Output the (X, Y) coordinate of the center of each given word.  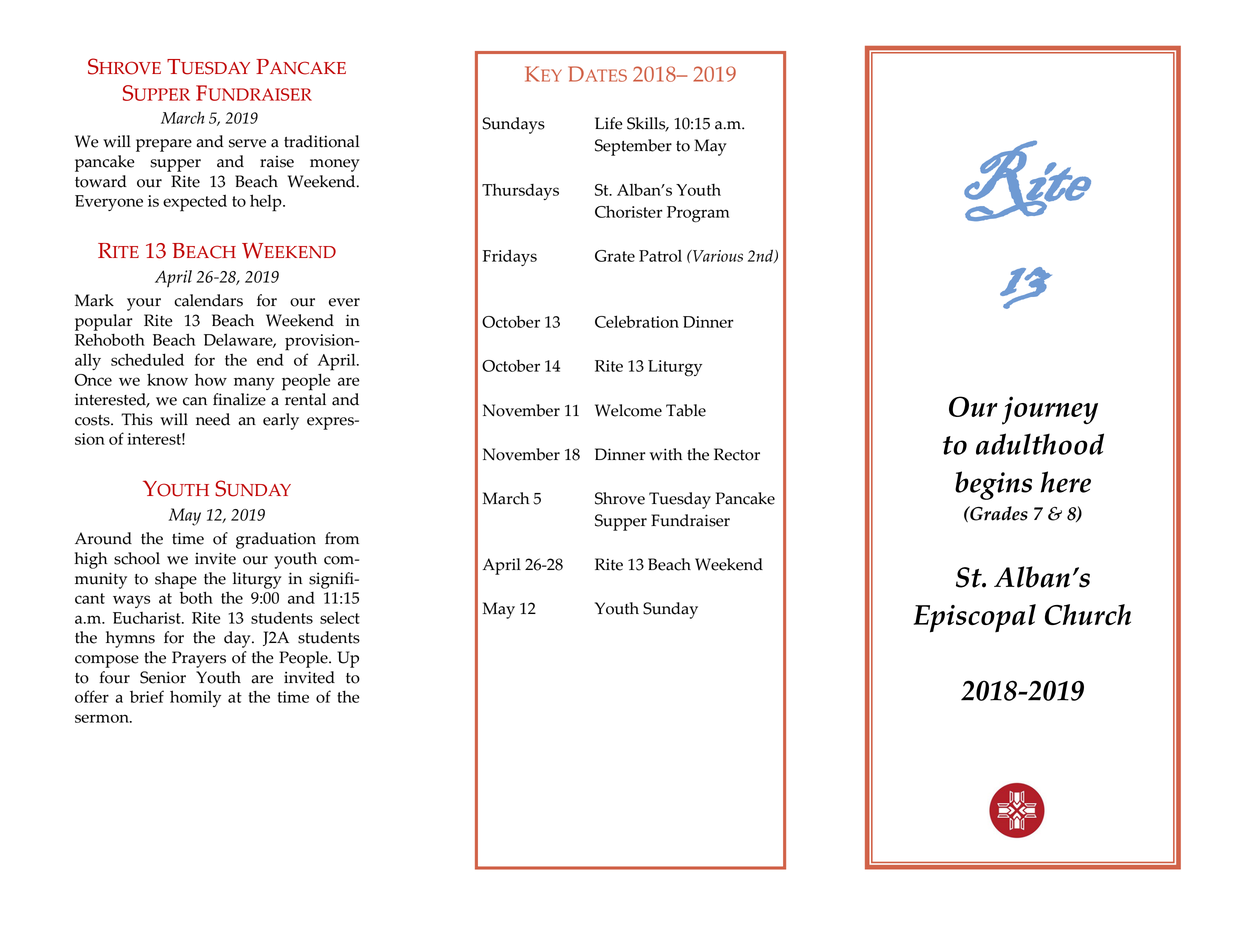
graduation (276, 540)
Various (717, 256)
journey (1050, 410)
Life (609, 123)
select (340, 618)
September (633, 147)
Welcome (628, 410)
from (342, 538)
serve (247, 143)
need (213, 419)
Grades (998, 513)
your (144, 304)
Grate (615, 256)
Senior (163, 677)
